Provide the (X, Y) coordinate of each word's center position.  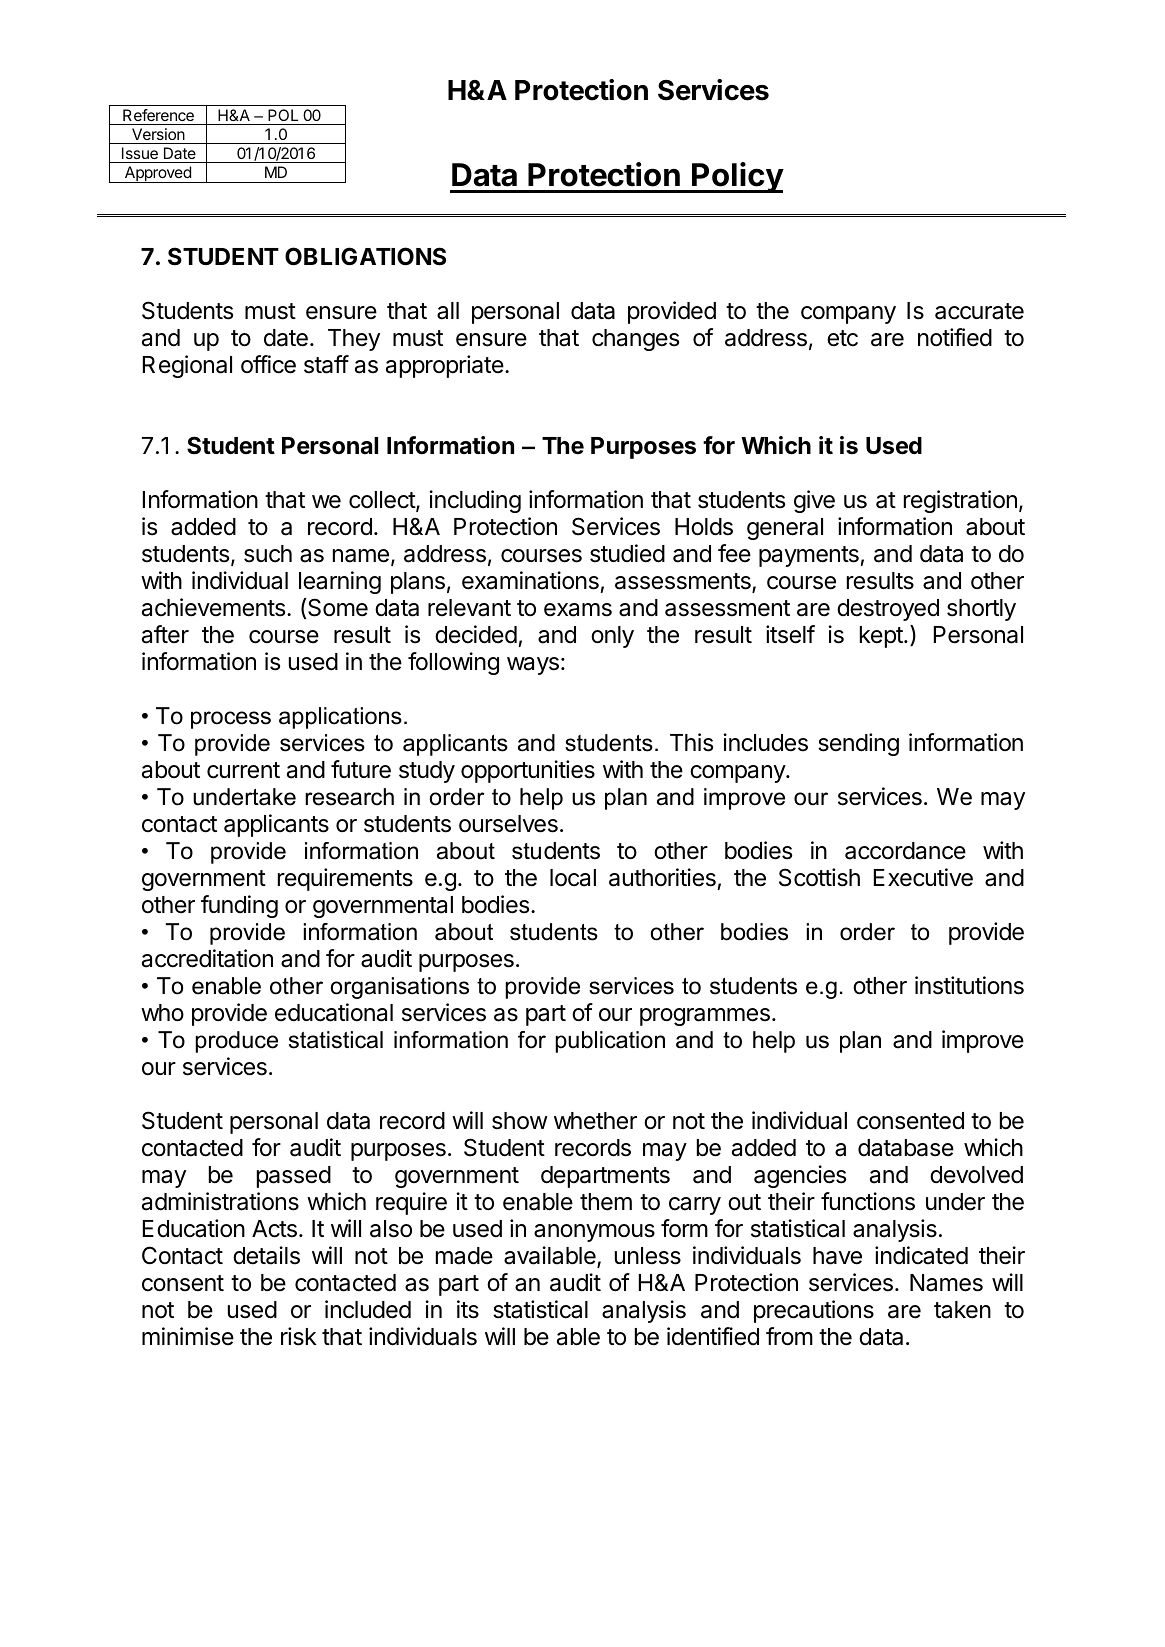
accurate (979, 311)
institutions (969, 985)
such (268, 554)
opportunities (528, 771)
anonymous (594, 1233)
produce (236, 1042)
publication (610, 1042)
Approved (157, 174)
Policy (737, 177)
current (243, 770)
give (814, 501)
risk (299, 1336)
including (475, 501)
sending (858, 744)
